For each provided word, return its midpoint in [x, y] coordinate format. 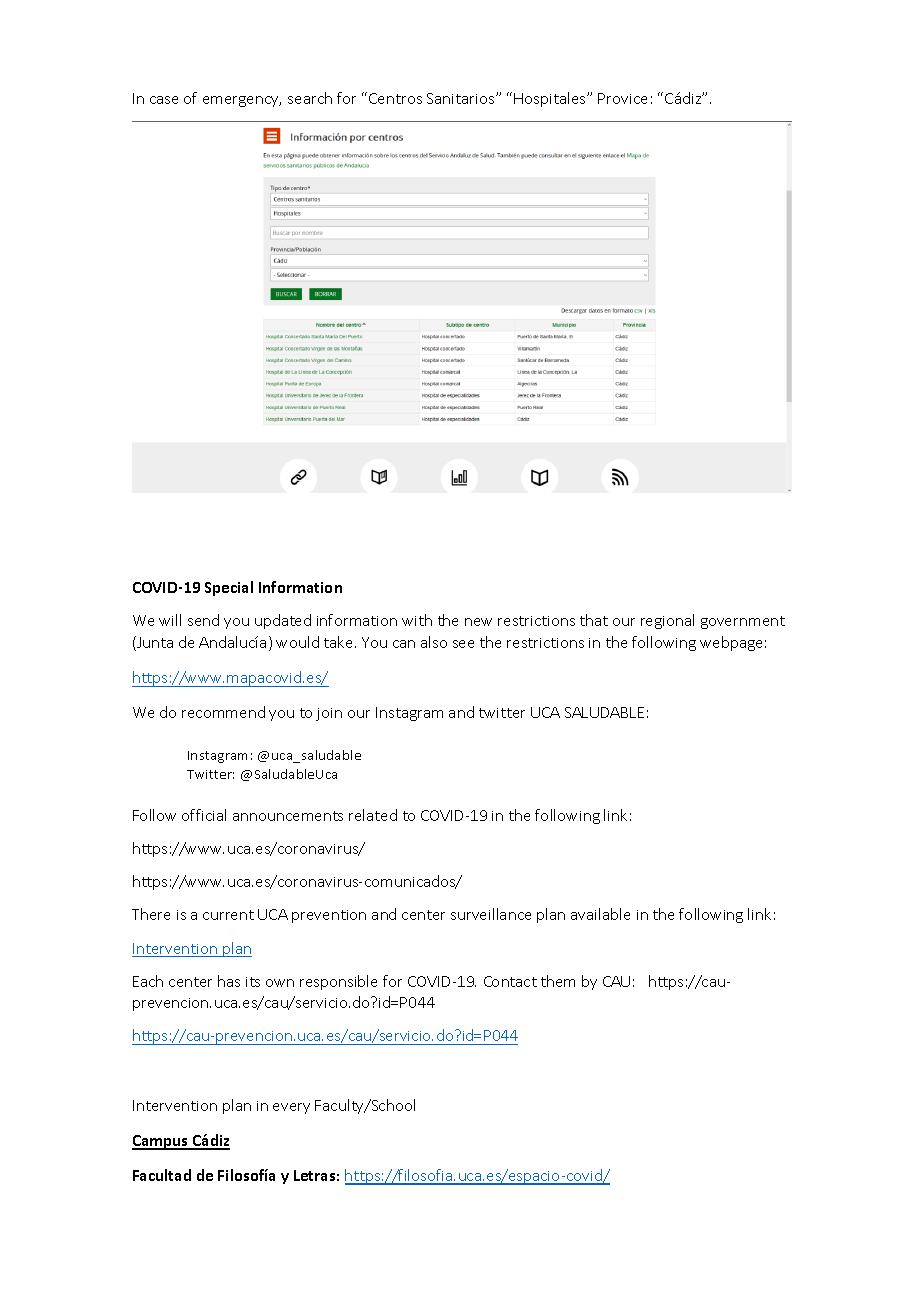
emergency [242, 101]
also [434, 642]
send [203, 620]
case [164, 100]
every [291, 1108]
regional [667, 621]
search [310, 98]
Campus [161, 1142]
